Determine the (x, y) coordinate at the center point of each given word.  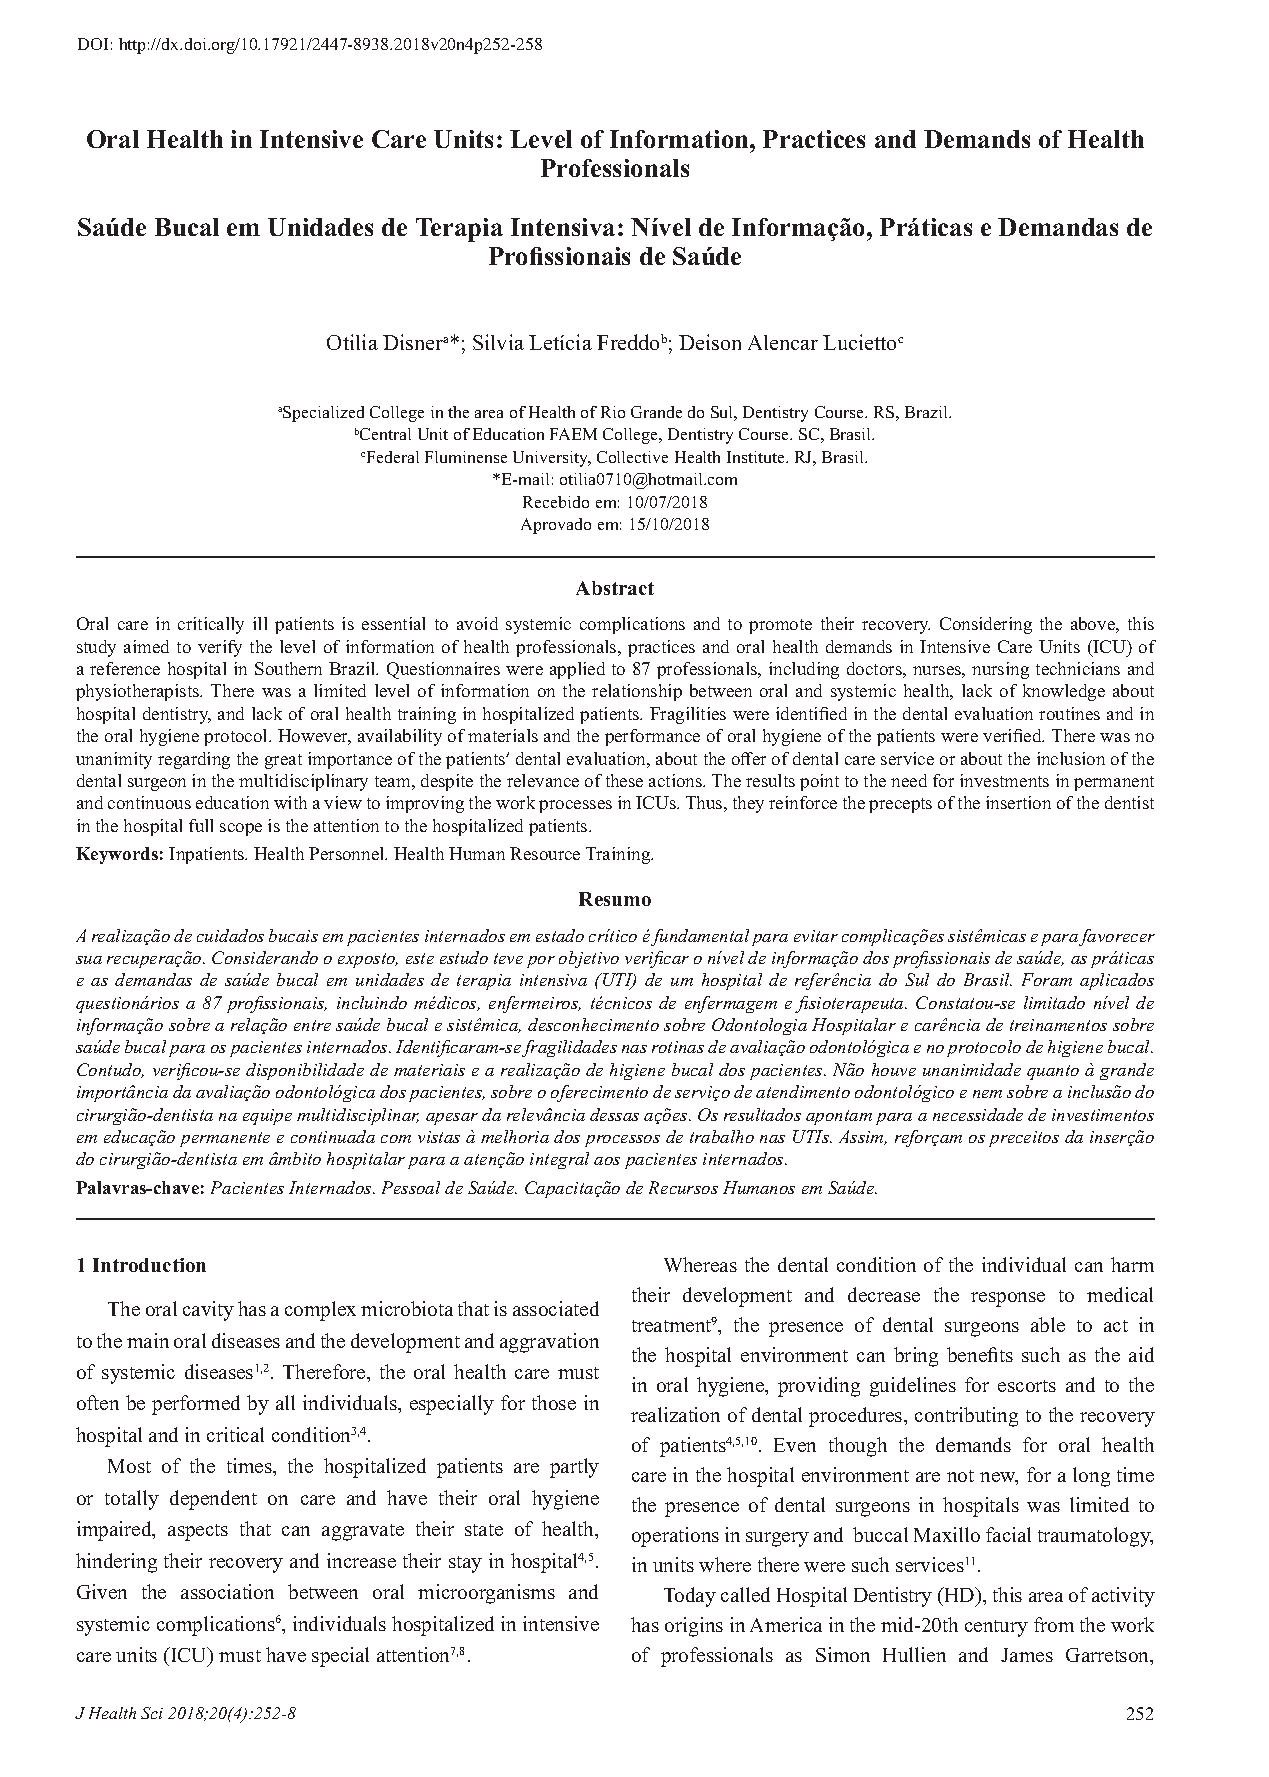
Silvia (498, 342)
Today (690, 1597)
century (996, 1628)
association (227, 1591)
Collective (632, 457)
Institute (757, 457)
